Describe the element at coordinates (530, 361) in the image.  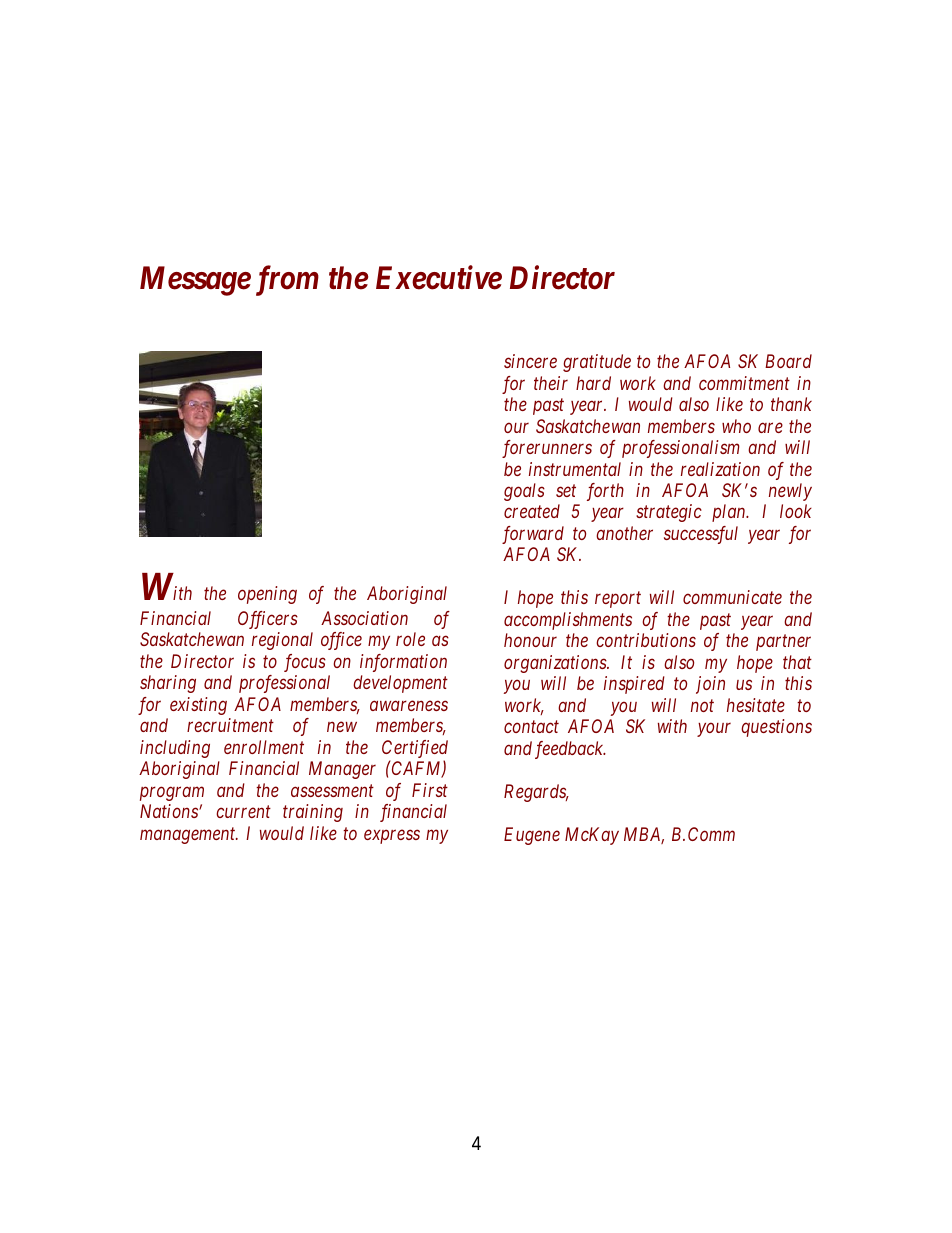
I see `sincere` at that location.
